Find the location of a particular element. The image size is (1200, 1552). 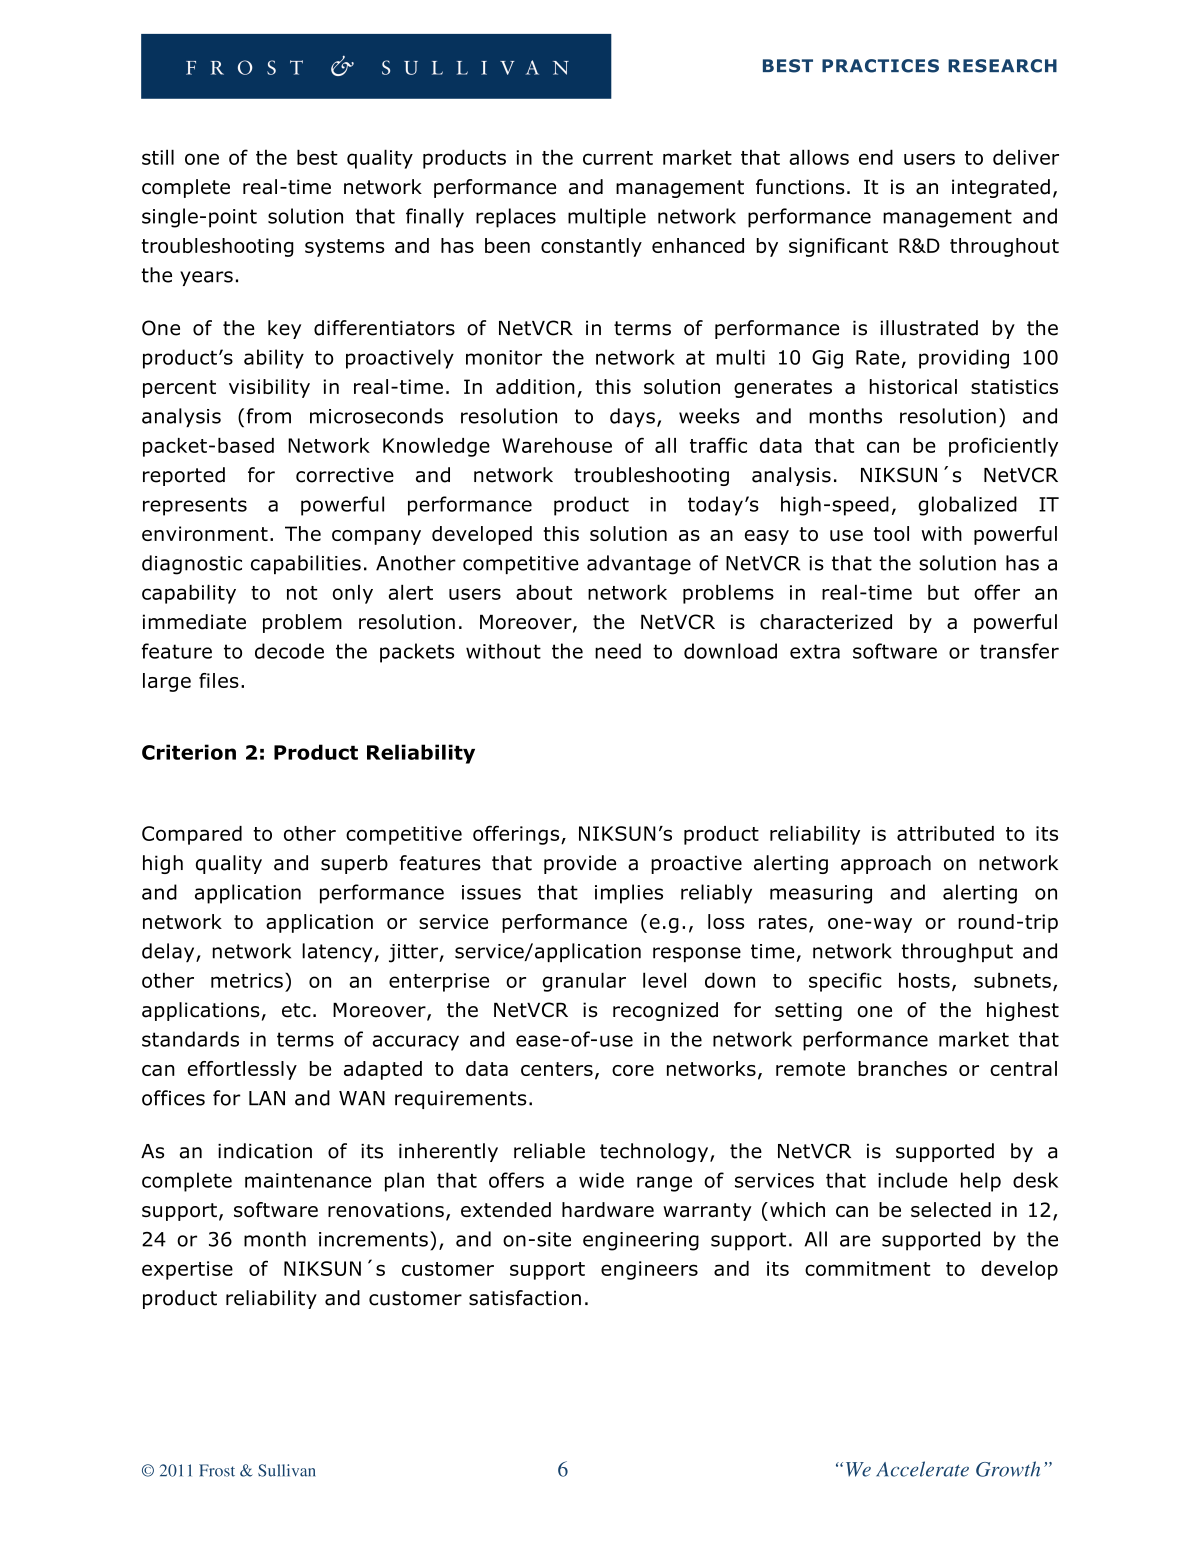

satisfaction is located at coordinates (525, 1298).
